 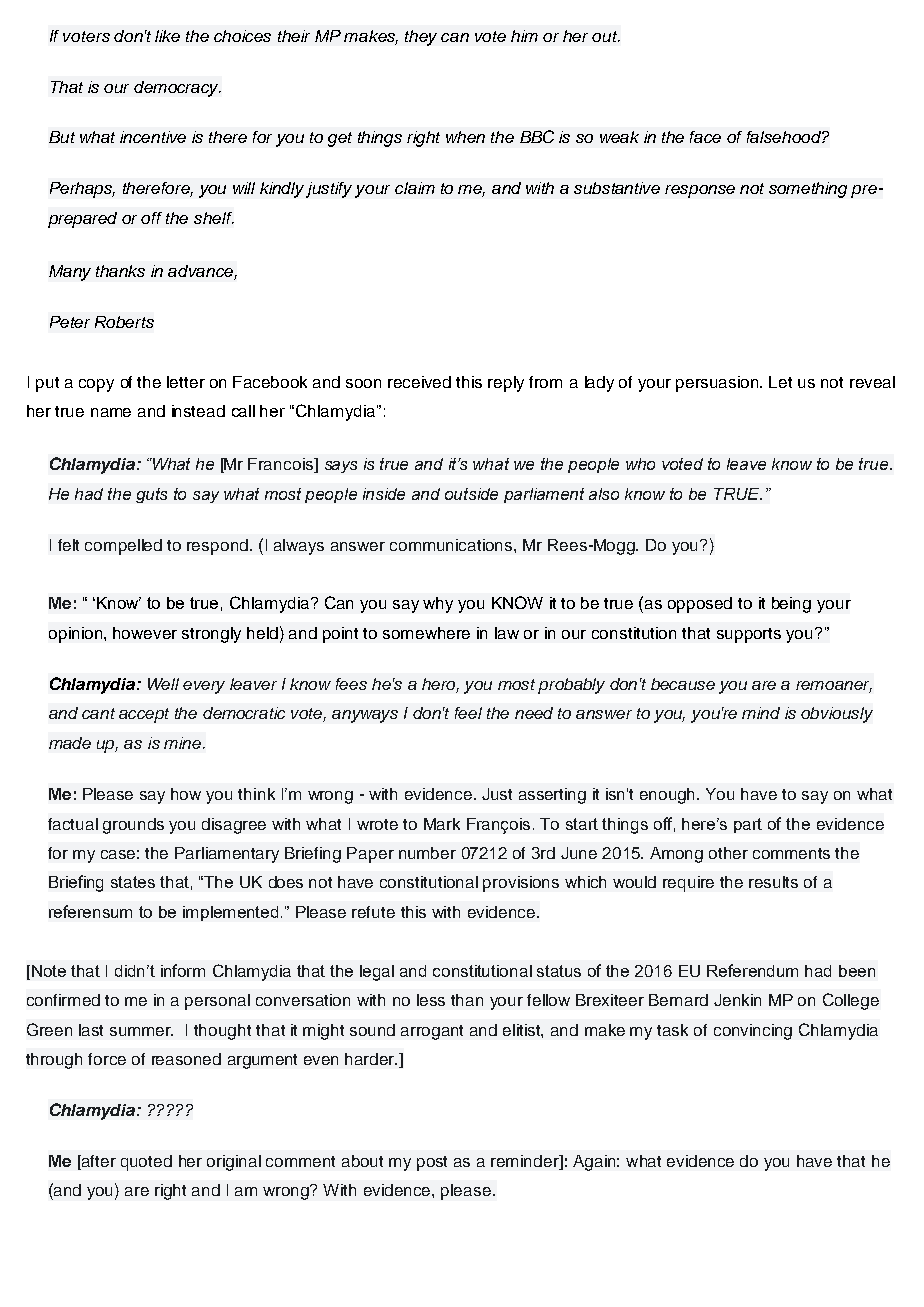 What do you see at coordinates (421, 38) in the screenshot?
I see `they` at bounding box center [421, 38].
